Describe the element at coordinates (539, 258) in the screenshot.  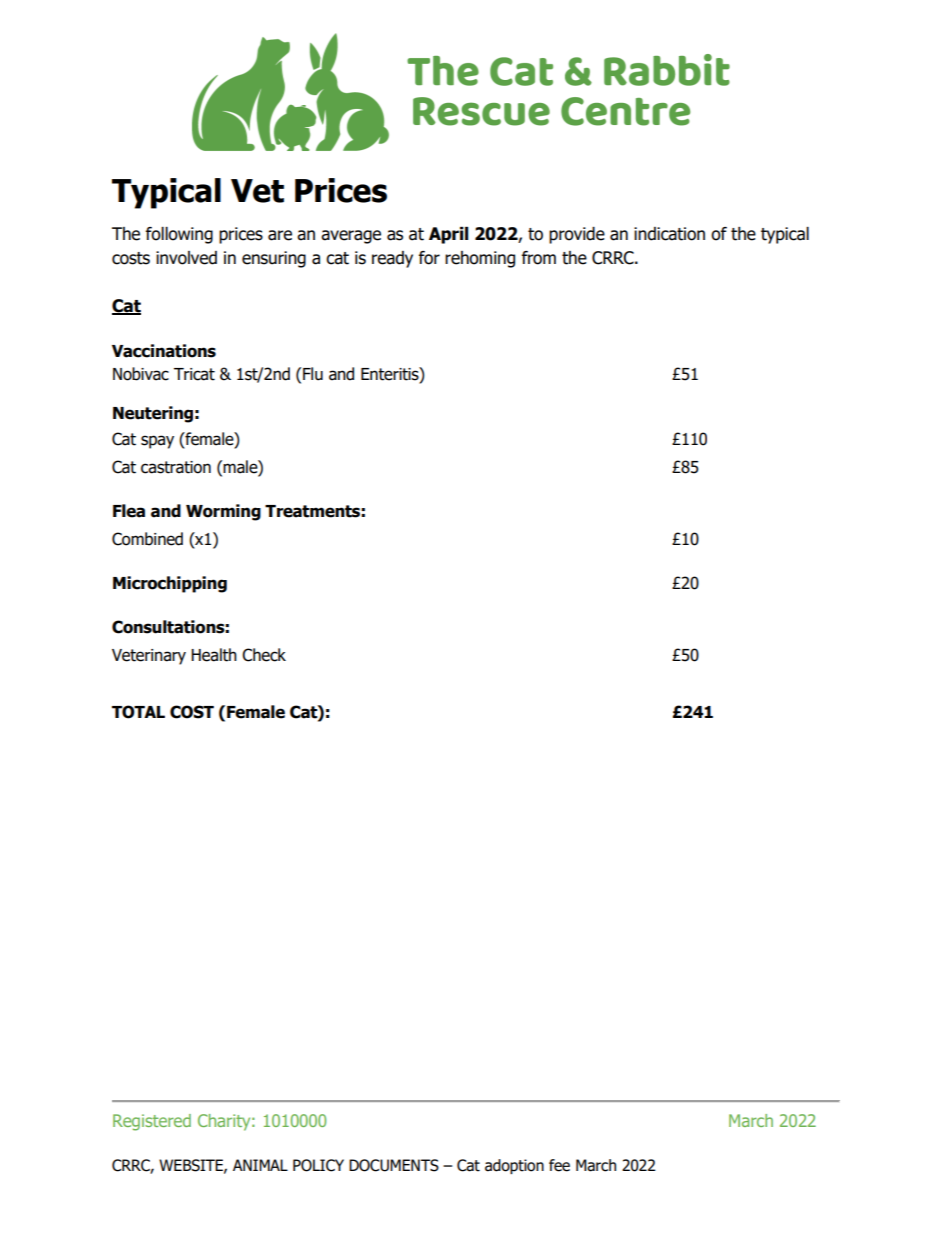
I see `from` at that location.
